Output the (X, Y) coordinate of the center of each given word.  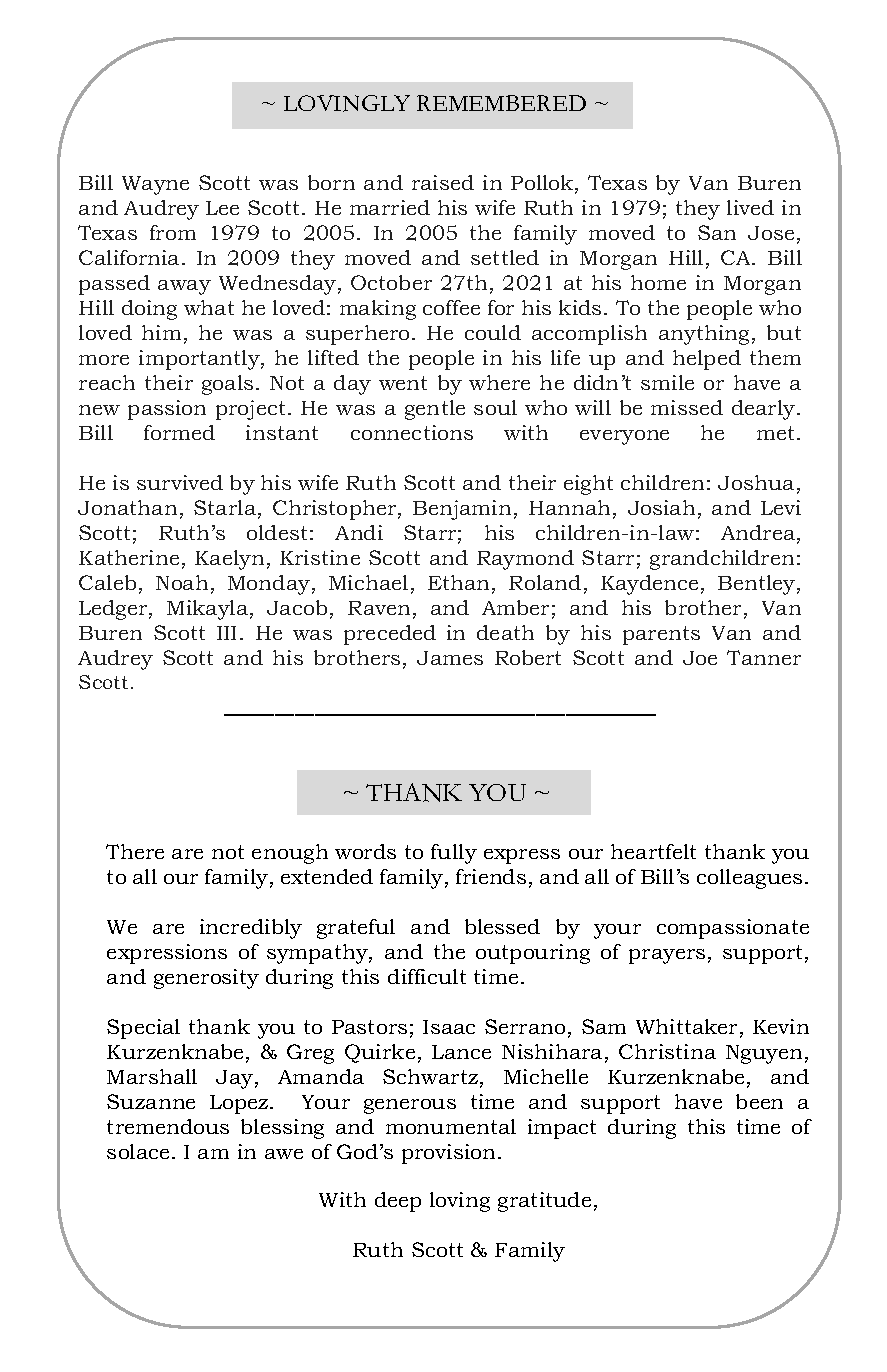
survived (180, 482)
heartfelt (653, 851)
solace (138, 1151)
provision (450, 1154)
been (759, 1101)
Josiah (661, 507)
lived (750, 207)
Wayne (155, 185)
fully (454, 854)
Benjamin (462, 510)
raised (443, 182)
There (135, 851)
